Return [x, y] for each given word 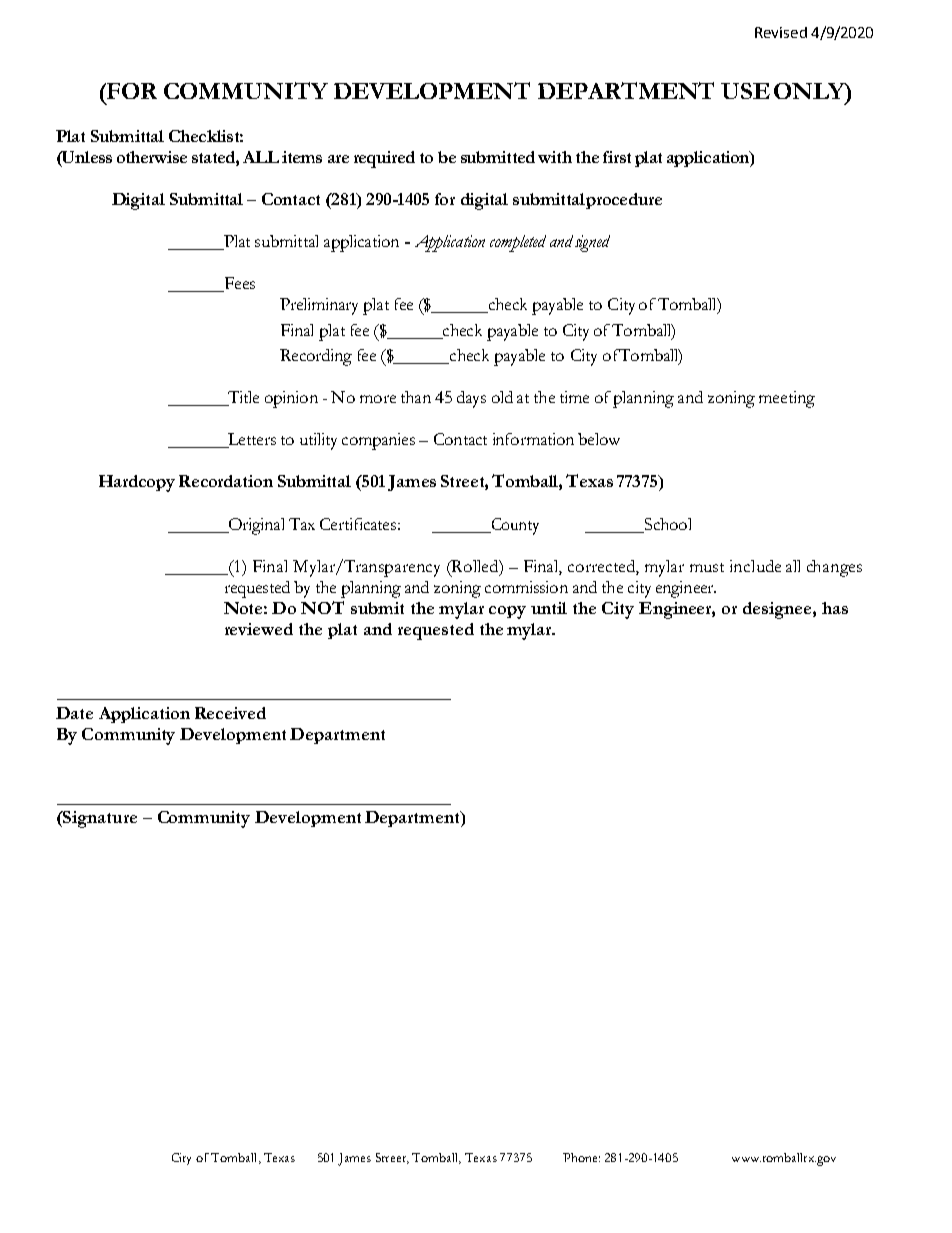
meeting [787, 399]
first [617, 157]
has [835, 608]
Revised [781, 32]
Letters [251, 440]
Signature [99, 819]
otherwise [152, 157]
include [755, 566]
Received [230, 713]
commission [526, 587]
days [471, 399]
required [384, 159]
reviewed [259, 629]
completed [518, 243]
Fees [238, 284]
